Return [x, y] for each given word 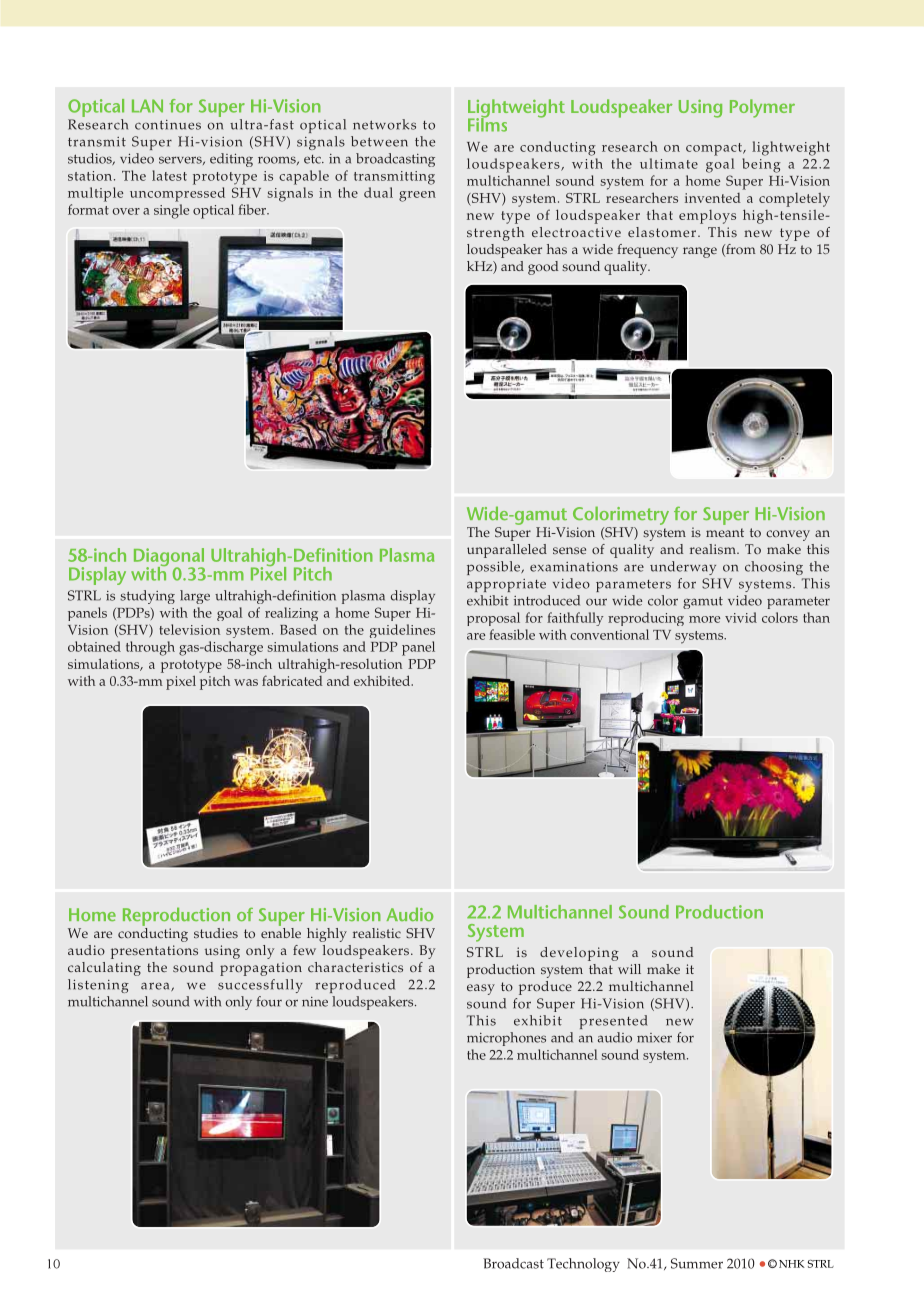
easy [481, 989]
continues [168, 125]
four [269, 1001]
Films [487, 123]
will [629, 969]
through [150, 648]
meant [725, 532]
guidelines [402, 631]
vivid [741, 617]
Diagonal [169, 558]
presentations [154, 952]
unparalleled [507, 551]
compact [715, 149]
